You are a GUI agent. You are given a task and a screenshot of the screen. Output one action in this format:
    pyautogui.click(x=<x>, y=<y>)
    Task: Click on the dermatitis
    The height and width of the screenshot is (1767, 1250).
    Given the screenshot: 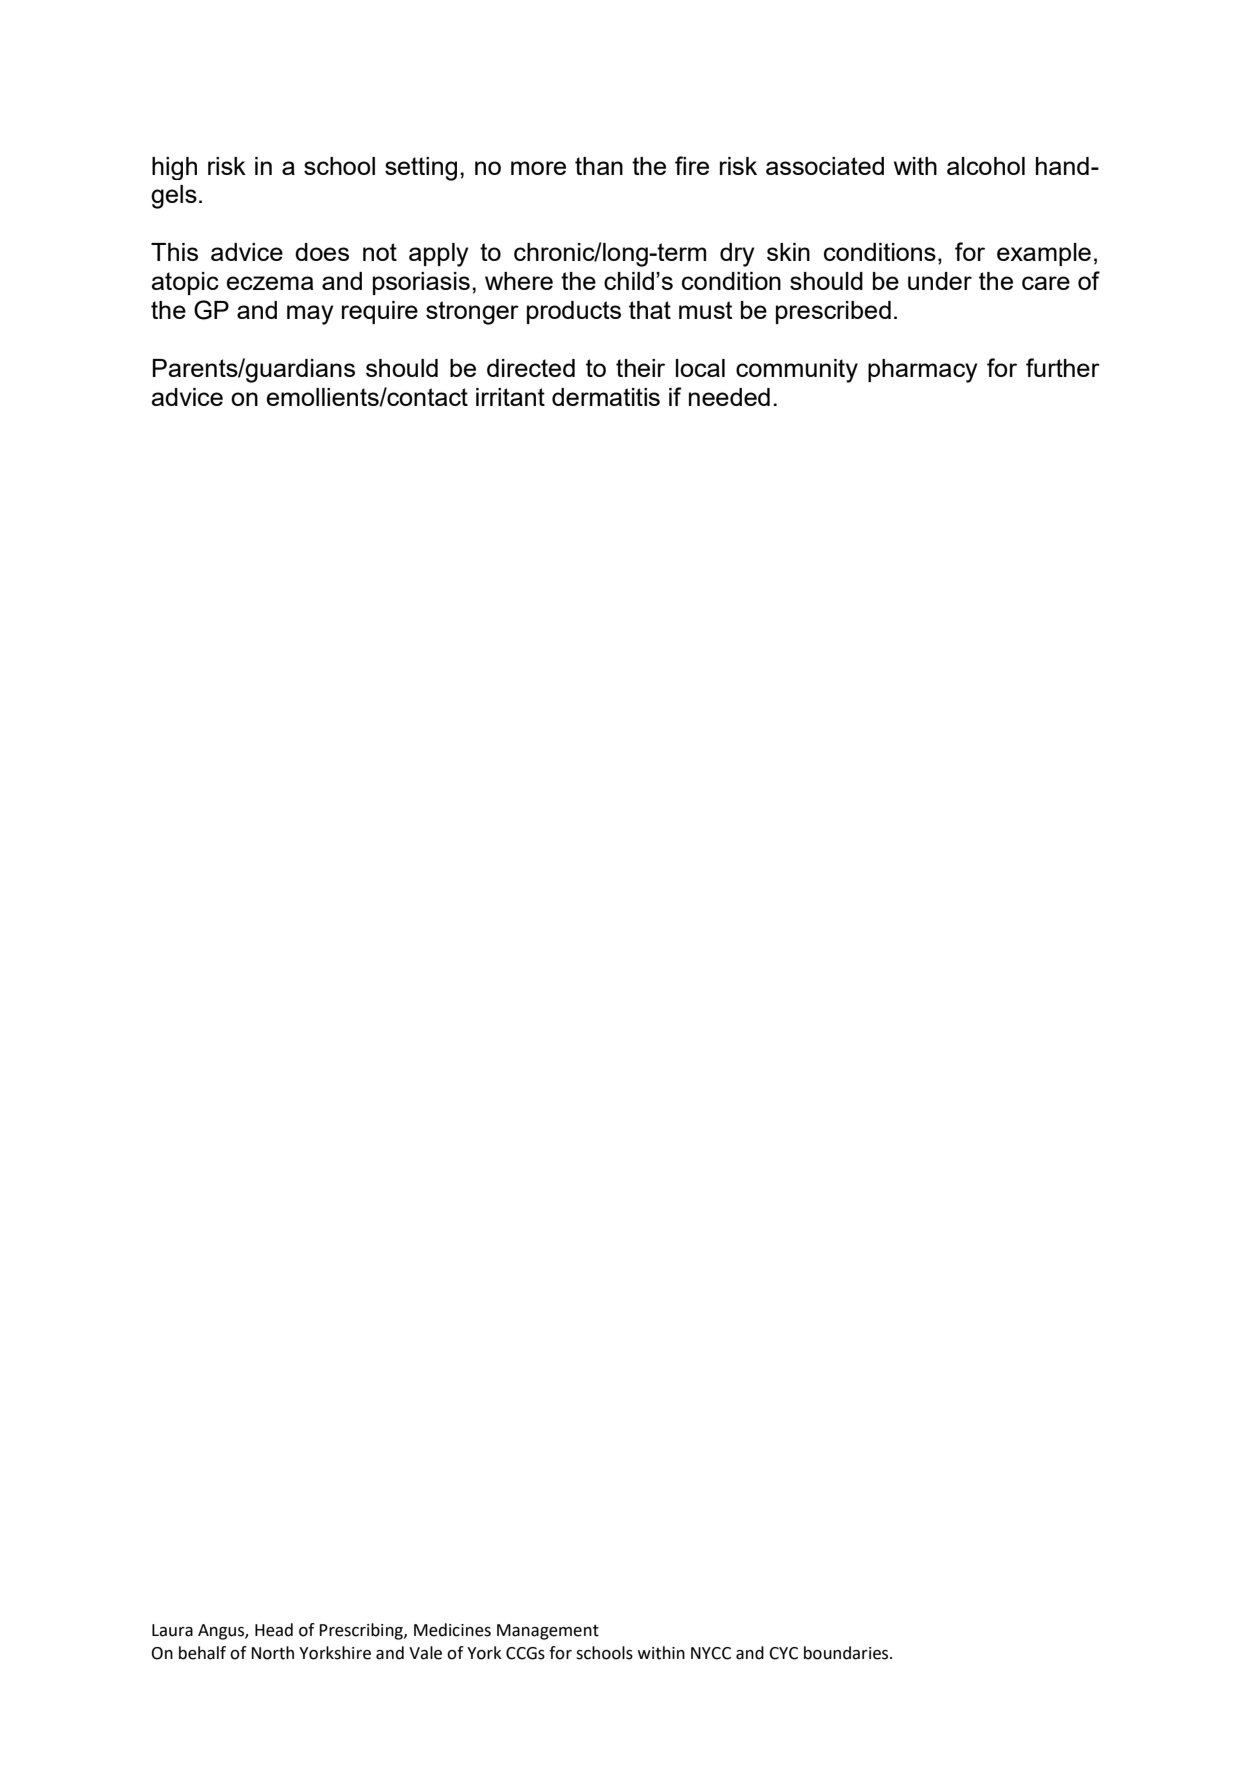 What is the action you would take?
    pyautogui.click(x=606, y=397)
